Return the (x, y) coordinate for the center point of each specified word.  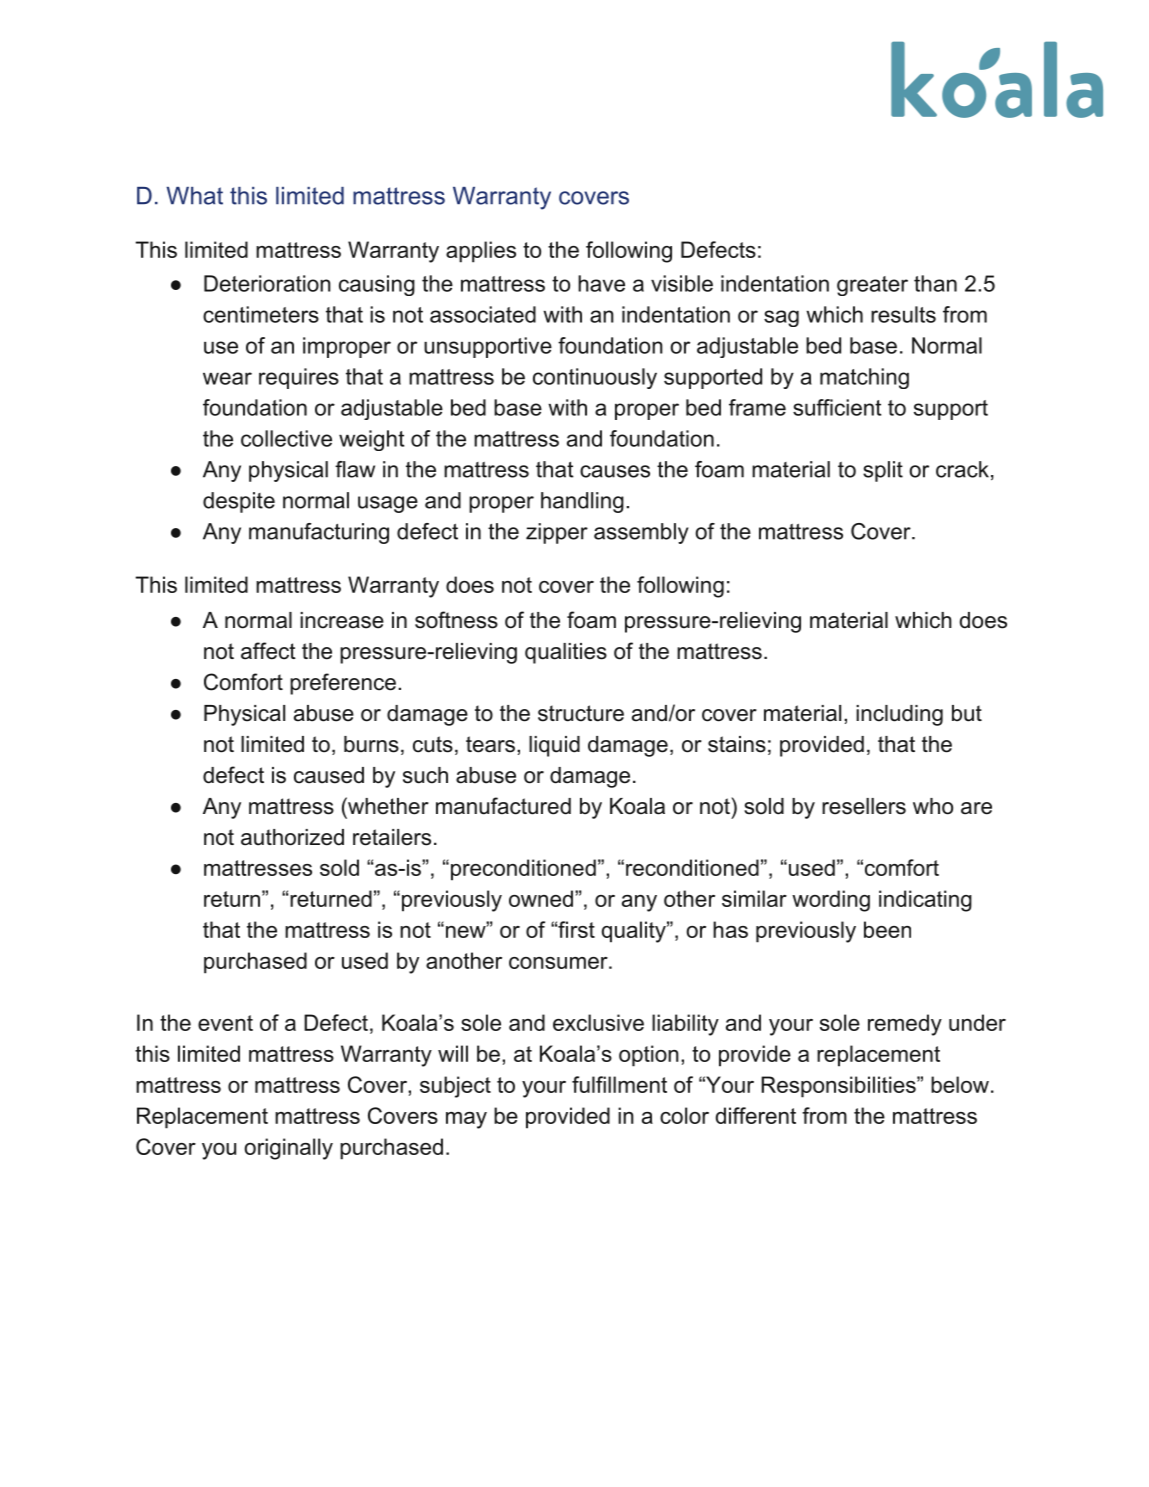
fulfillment (619, 1084)
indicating (925, 901)
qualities (566, 653)
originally (288, 1149)
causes (615, 471)
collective (286, 438)
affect (268, 651)
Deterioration (267, 283)
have (601, 283)
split (883, 471)
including (899, 715)
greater (872, 286)
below (960, 1084)
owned (541, 898)
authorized (292, 837)
